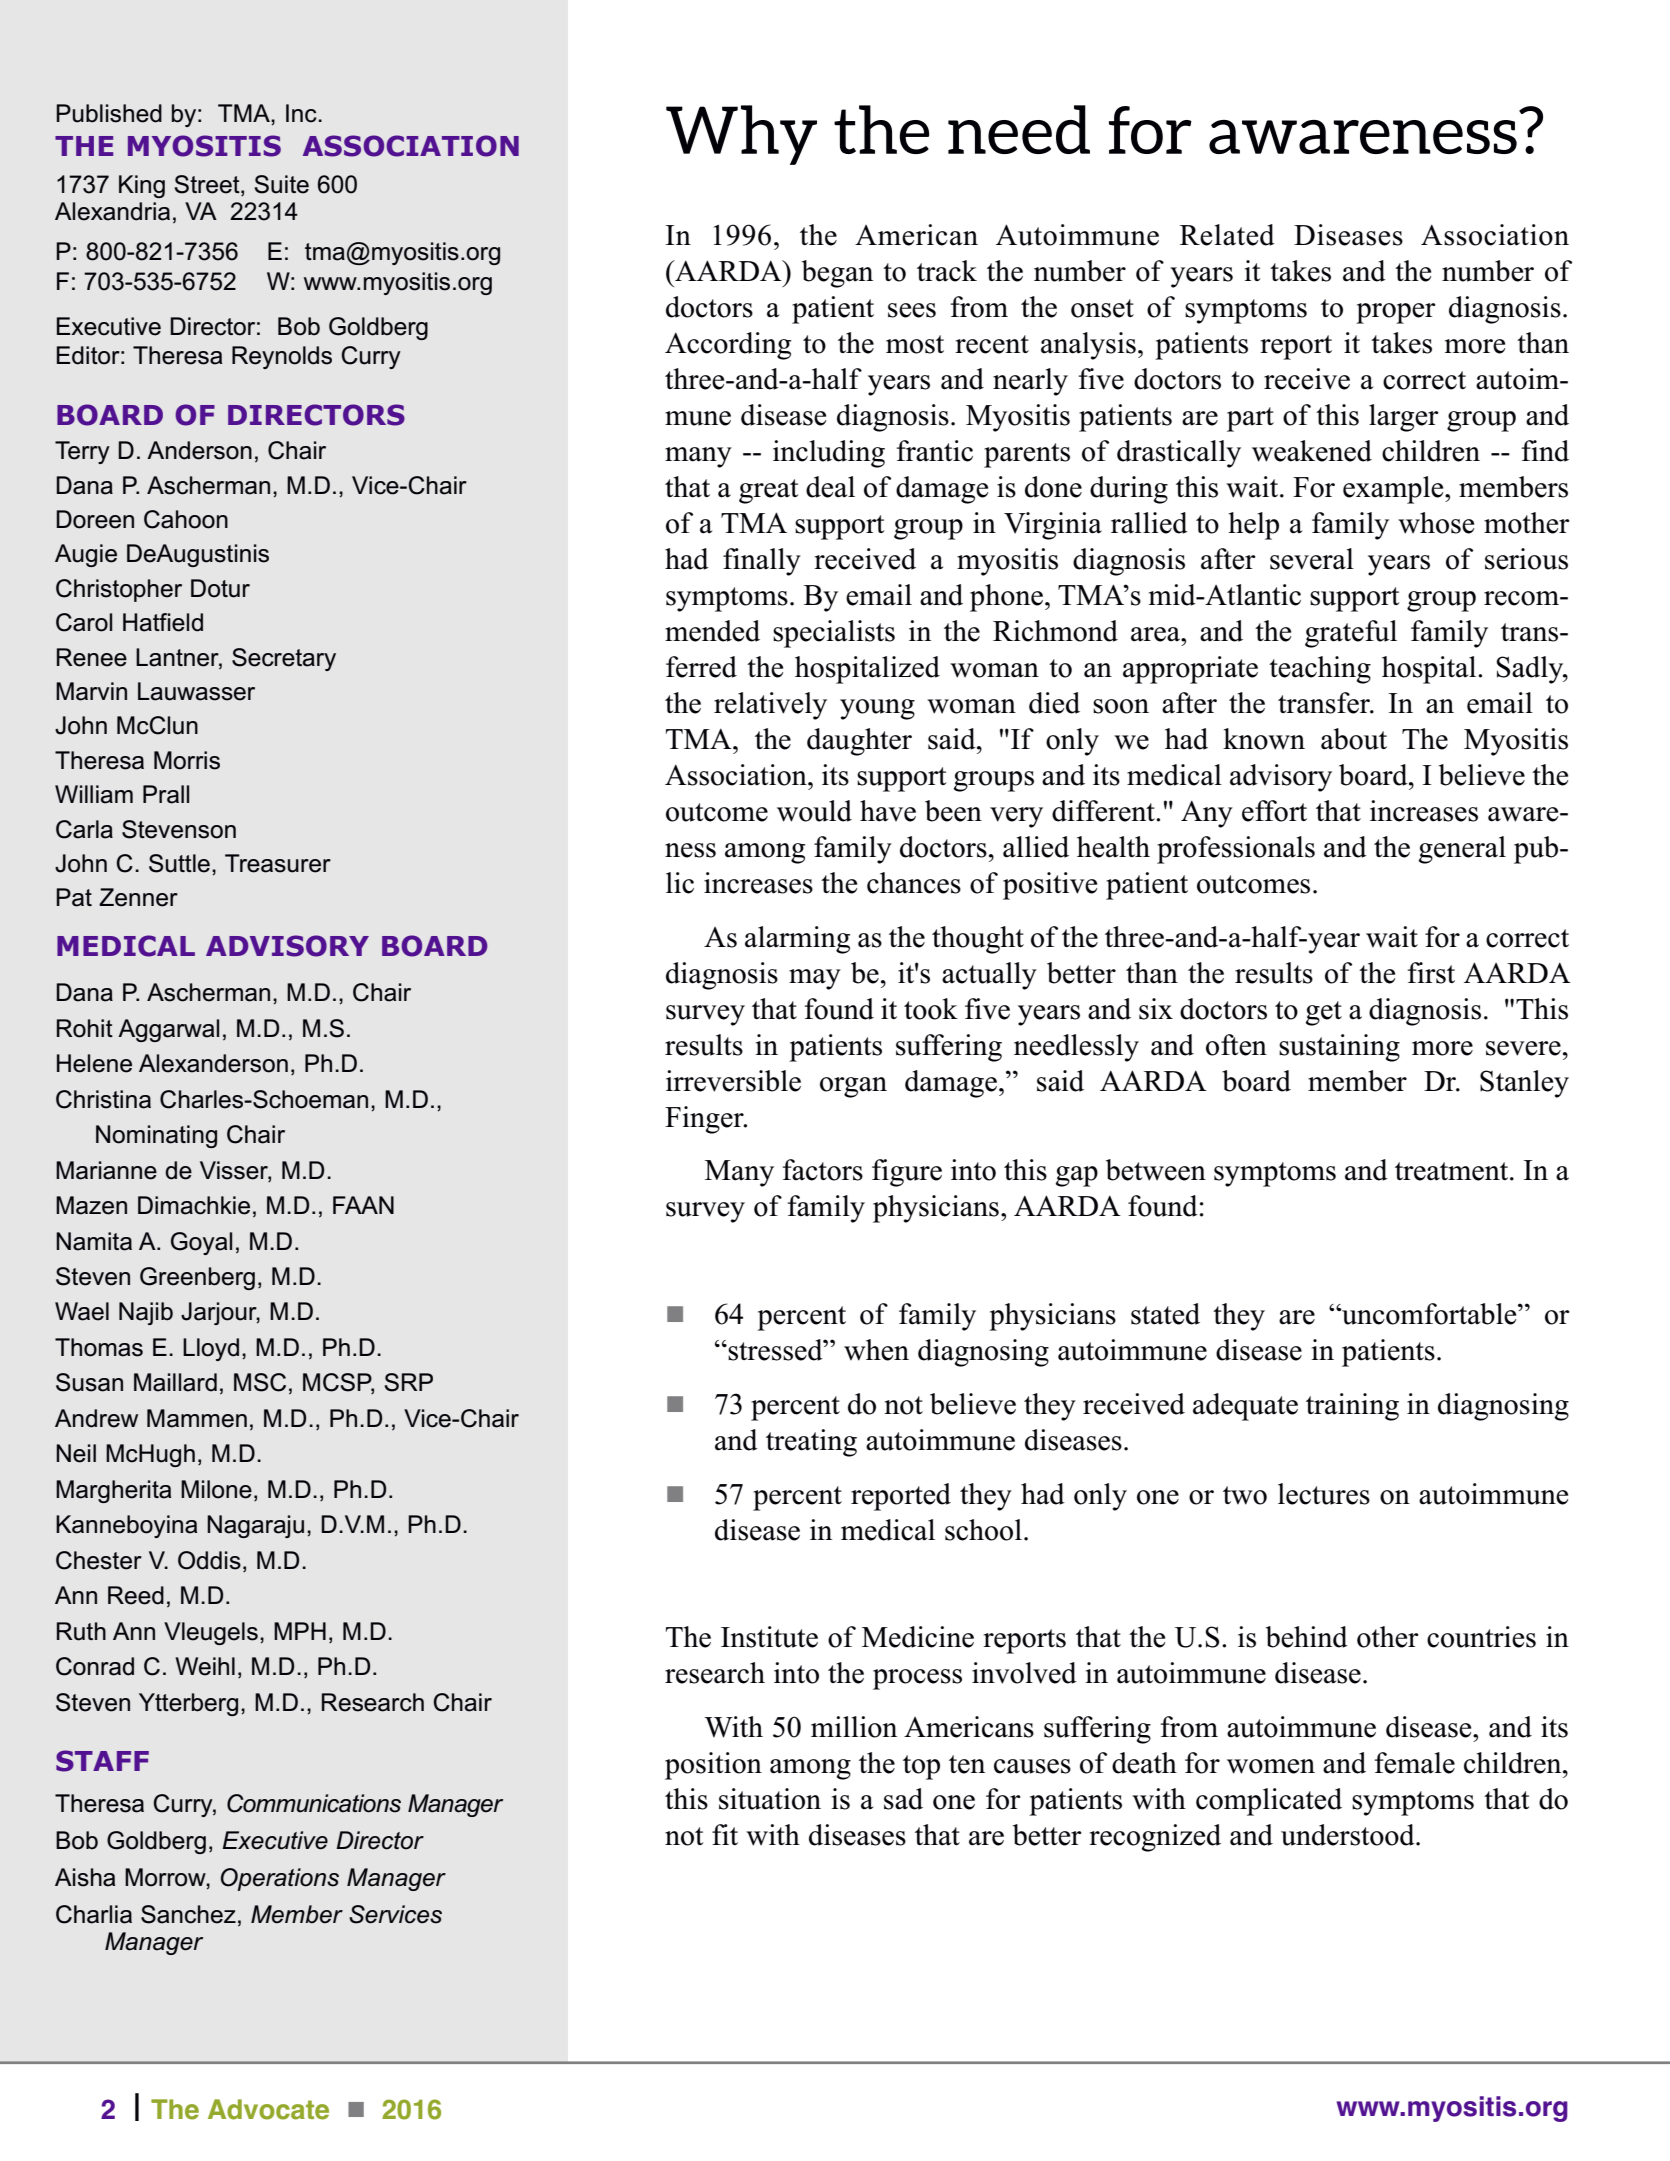 The image size is (1670, 2161). Describe the element at coordinates (1339, 1048) in the screenshot. I see `sustaining` at that location.
